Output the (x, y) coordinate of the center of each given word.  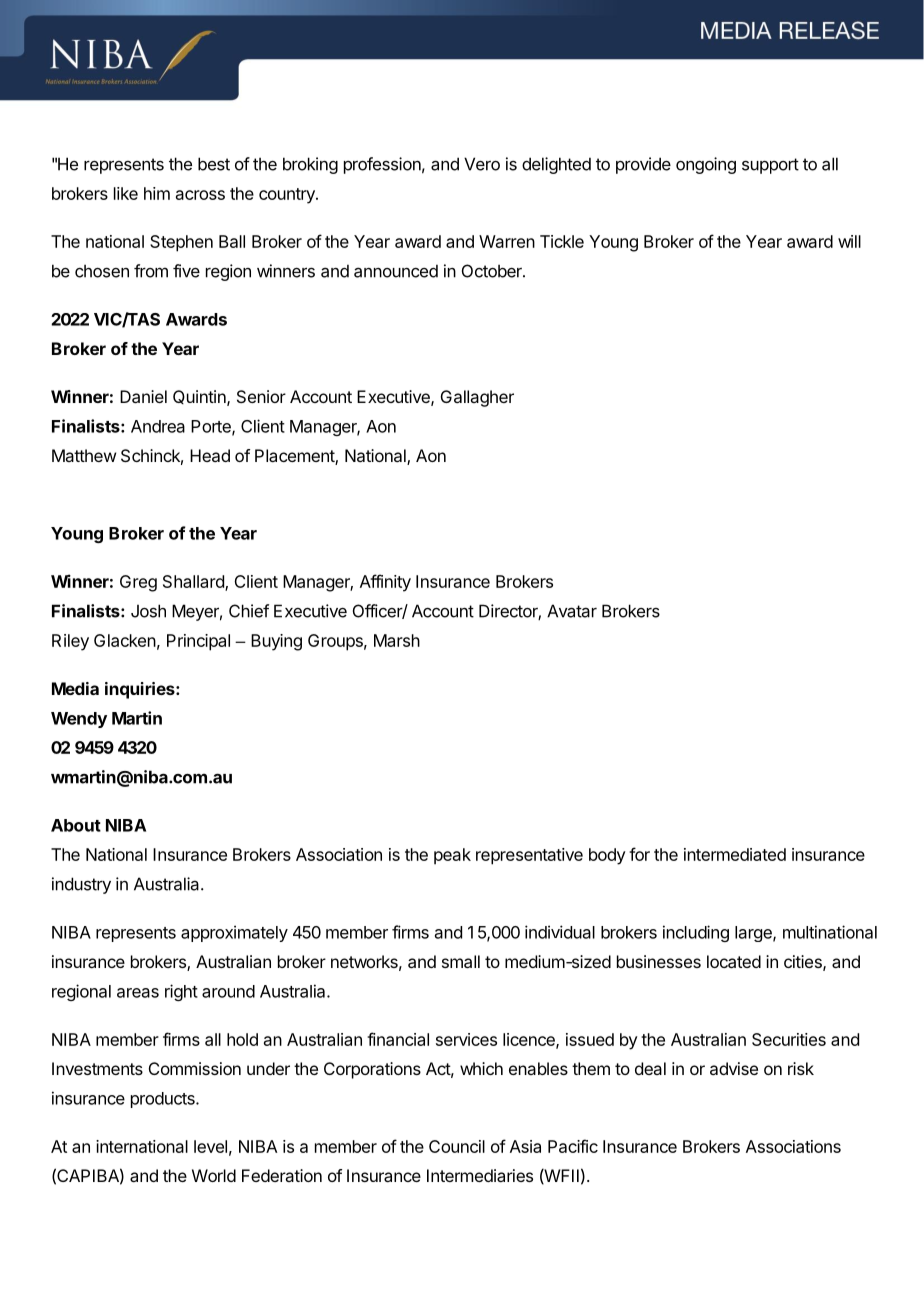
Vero (482, 164)
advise (734, 1068)
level (210, 1146)
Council (457, 1146)
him (157, 193)
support (770, 166)
